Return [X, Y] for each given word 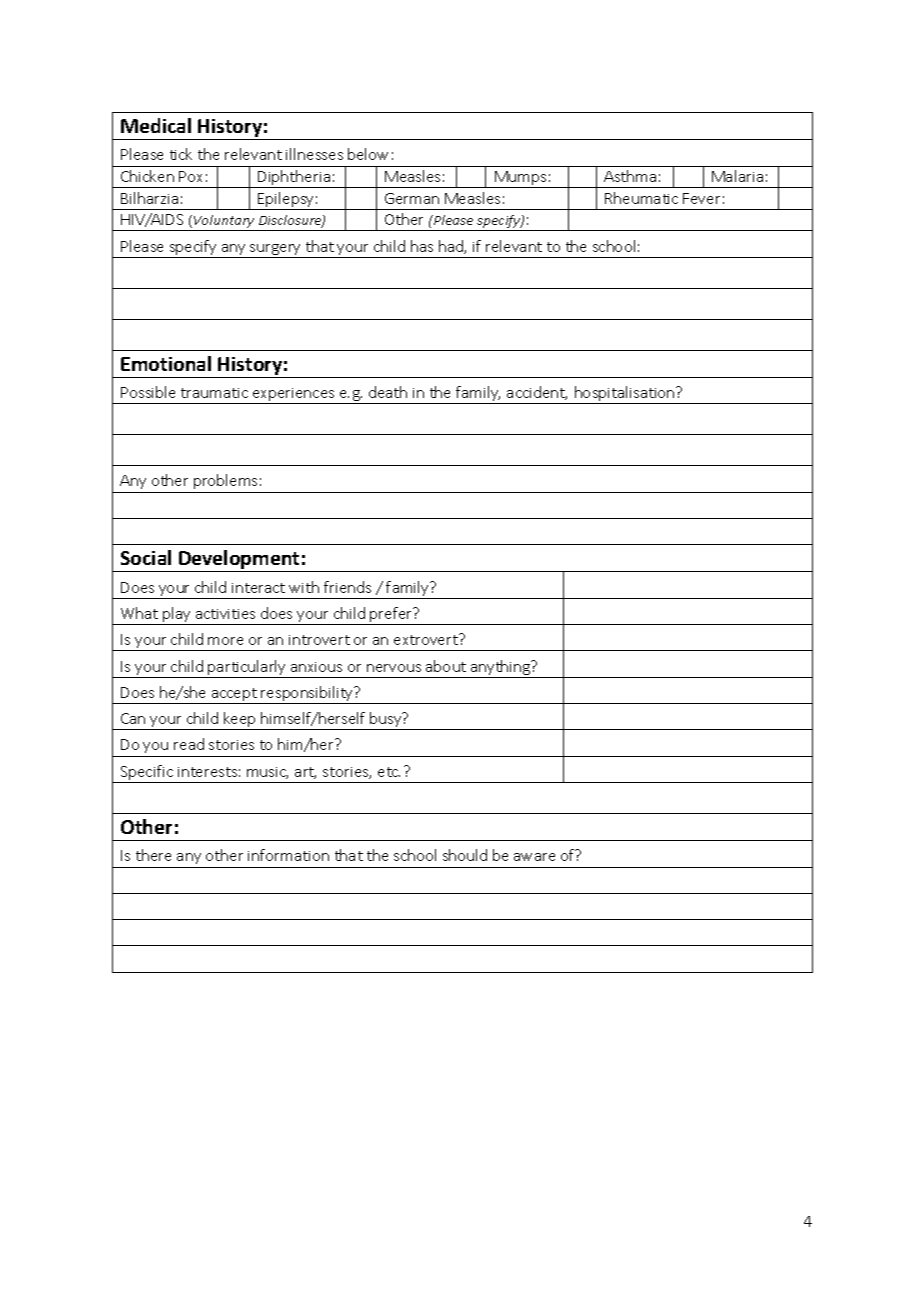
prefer [392, 616]
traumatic [214, 393]
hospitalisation [625, 395]
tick [181, 154]
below [368, 154]
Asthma [630, 176]
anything [501, 669]
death [388, 392]
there [153, 855]
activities [225, 614]
